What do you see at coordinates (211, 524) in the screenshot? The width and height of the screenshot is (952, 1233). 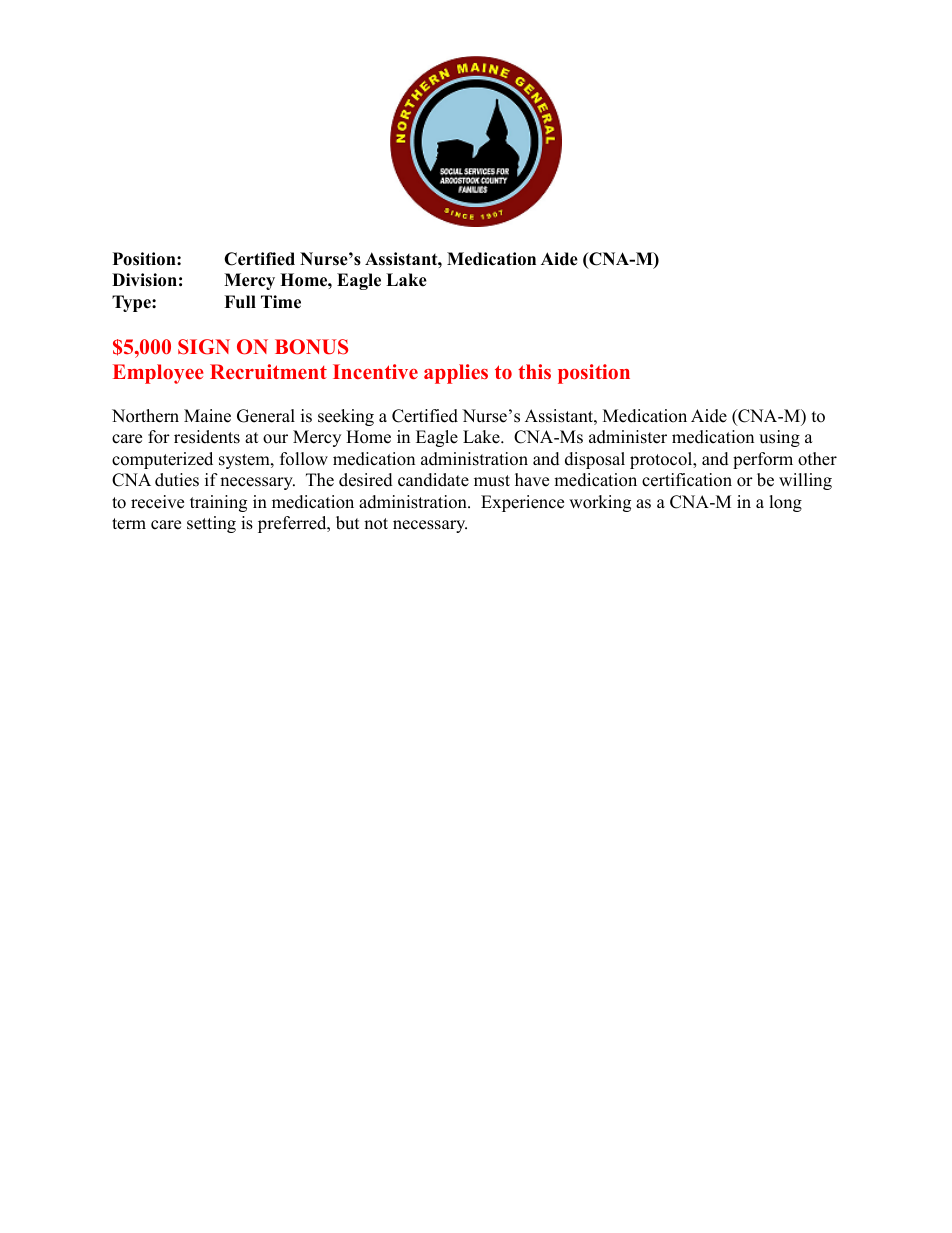 I see `setting` at bounding box center [211, 524].
